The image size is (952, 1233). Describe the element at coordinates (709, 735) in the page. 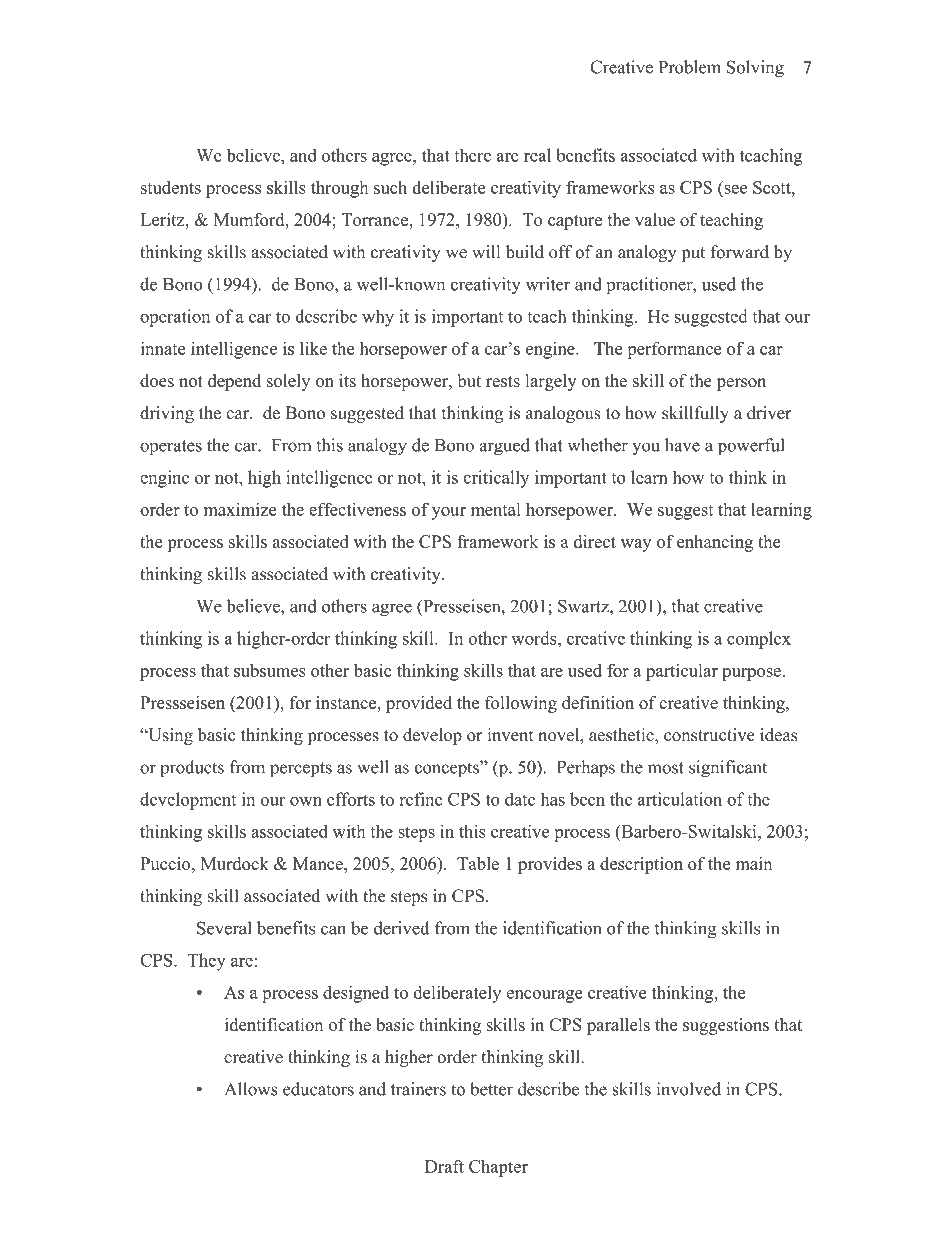

I see `constructive` at that location.
